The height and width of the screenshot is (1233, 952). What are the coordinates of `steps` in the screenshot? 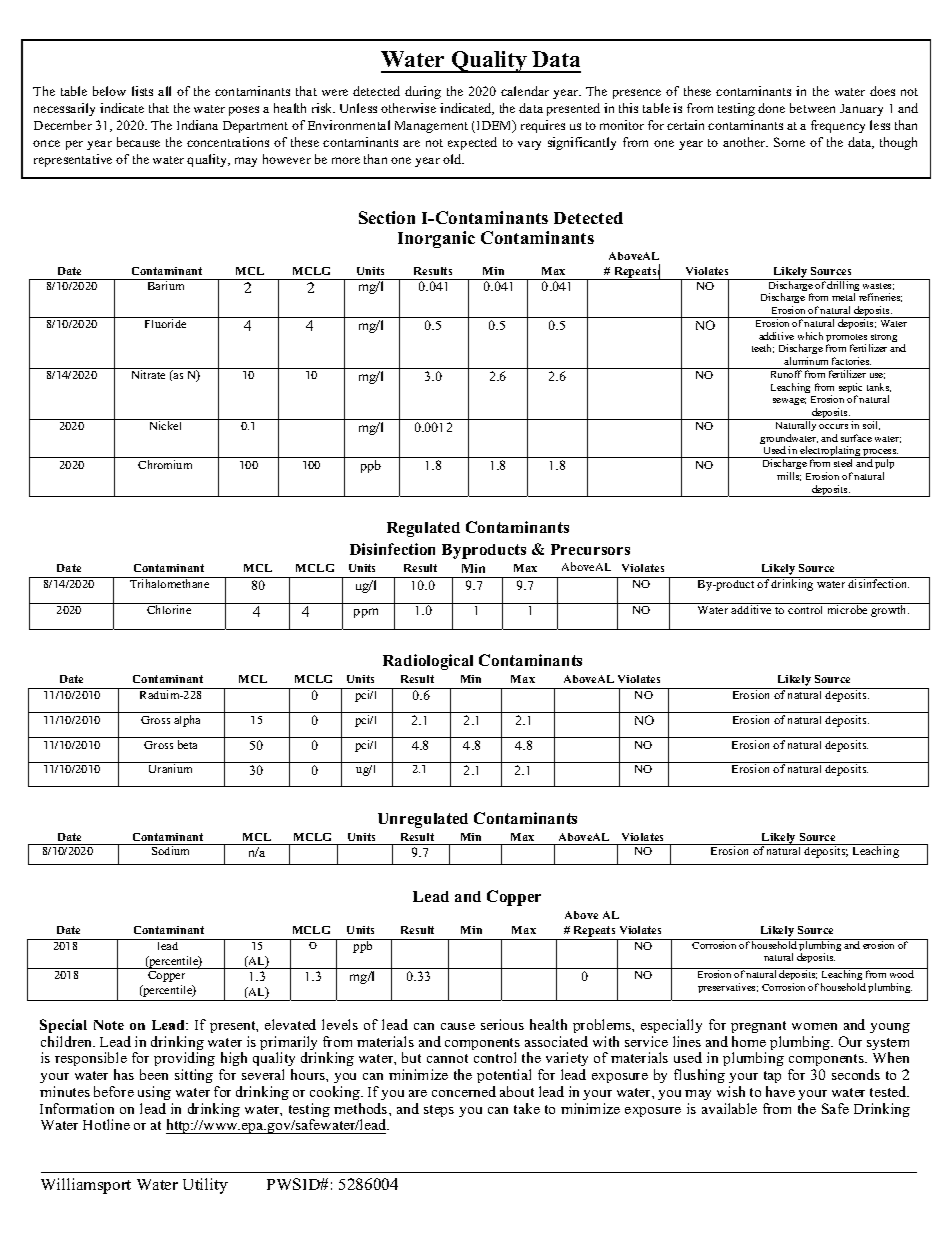 It's located at (439, 1111).
